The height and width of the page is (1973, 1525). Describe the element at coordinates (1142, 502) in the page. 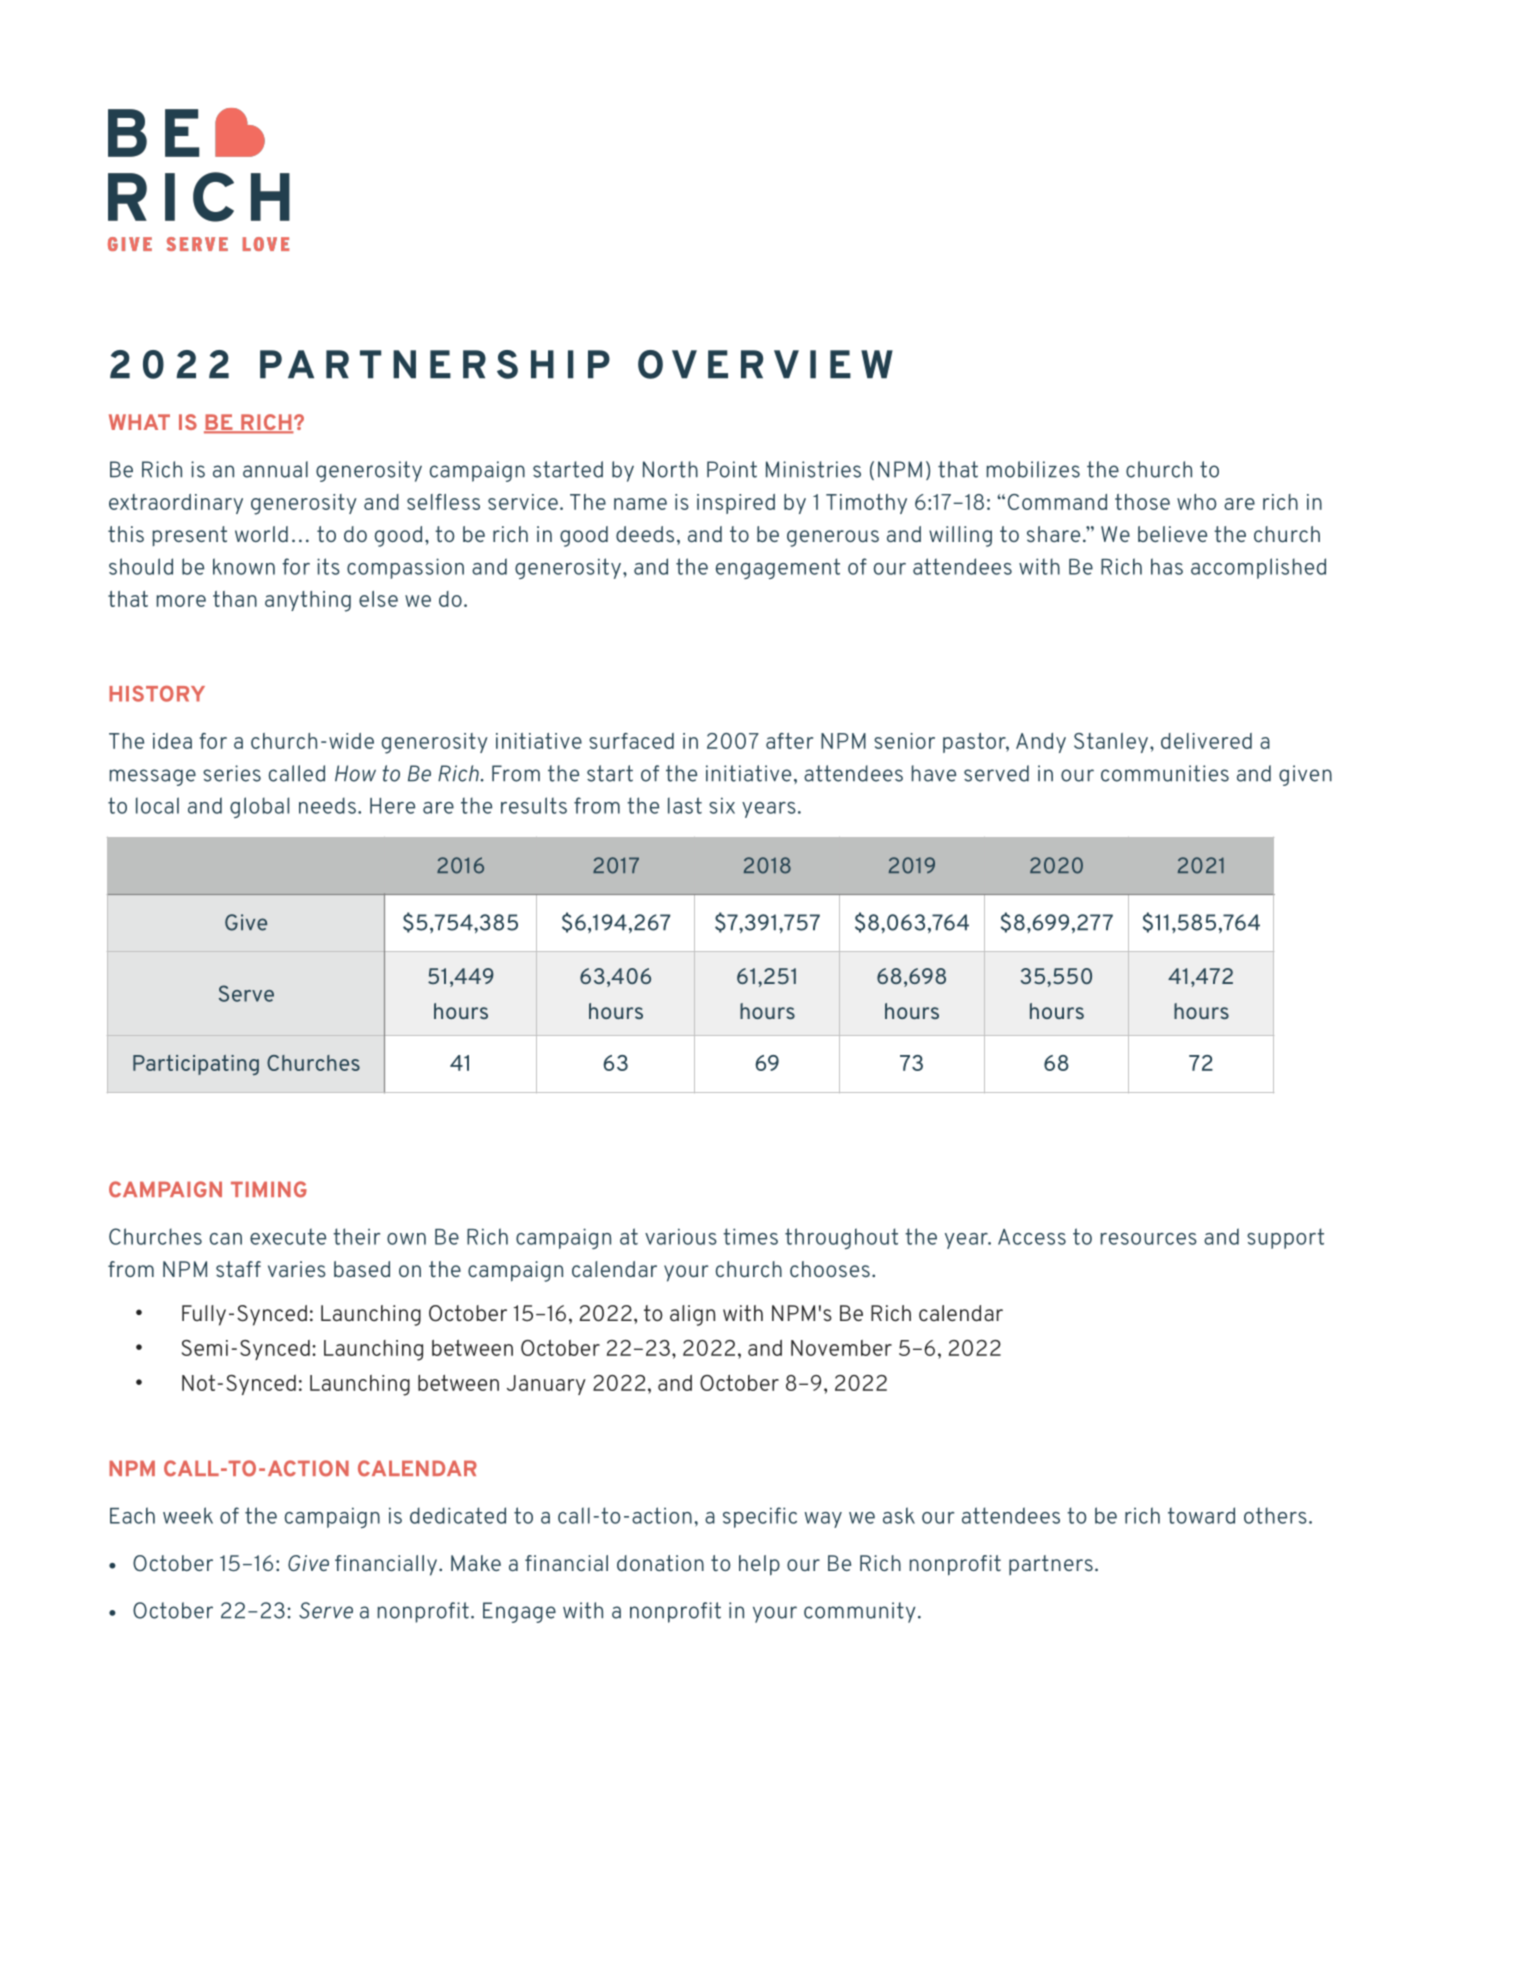

I see `those` at that location.
